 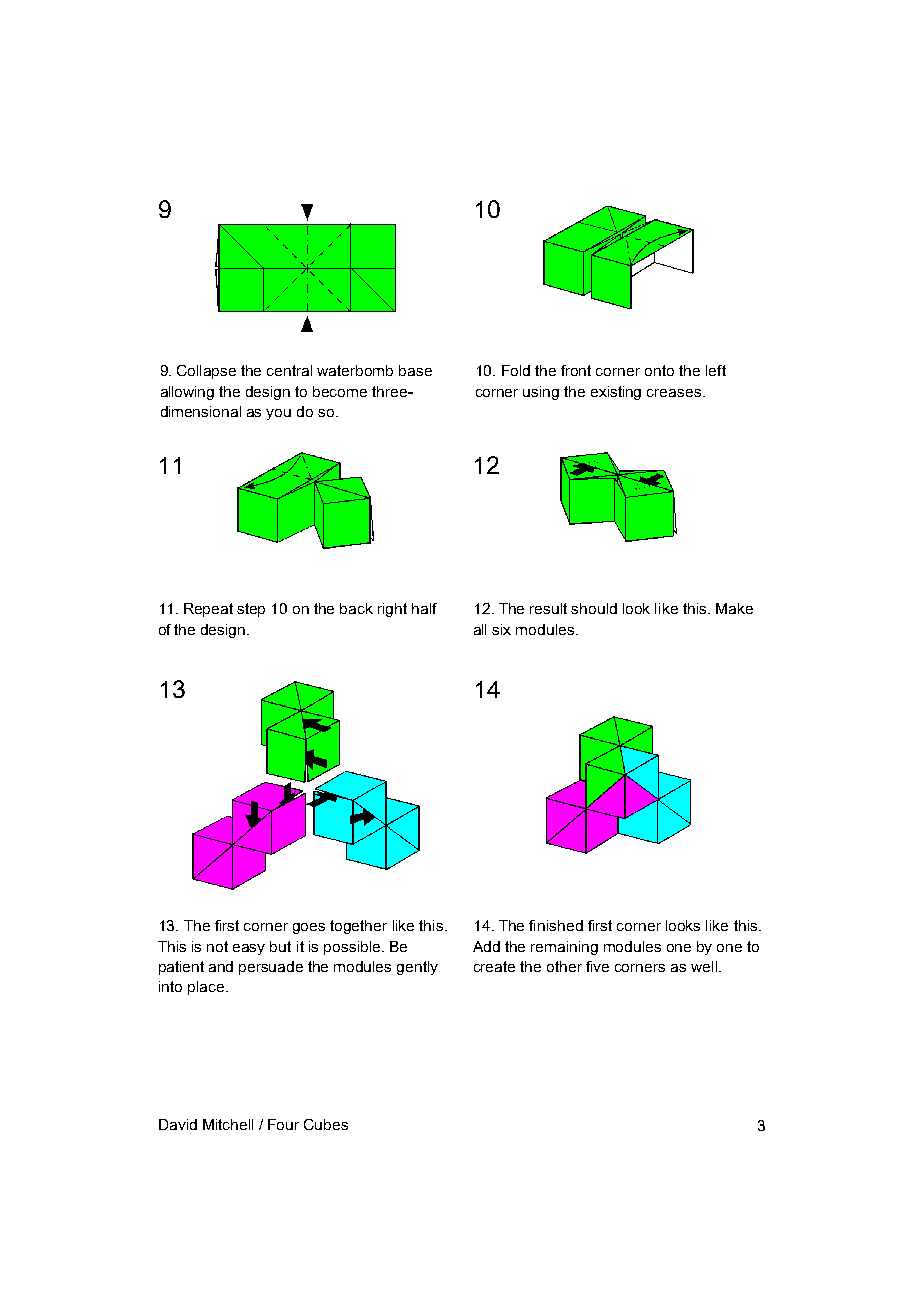 What do you see at coordinates (556, 925) in the screenshot?
I see `finished` at bounding box center [556, 925].
